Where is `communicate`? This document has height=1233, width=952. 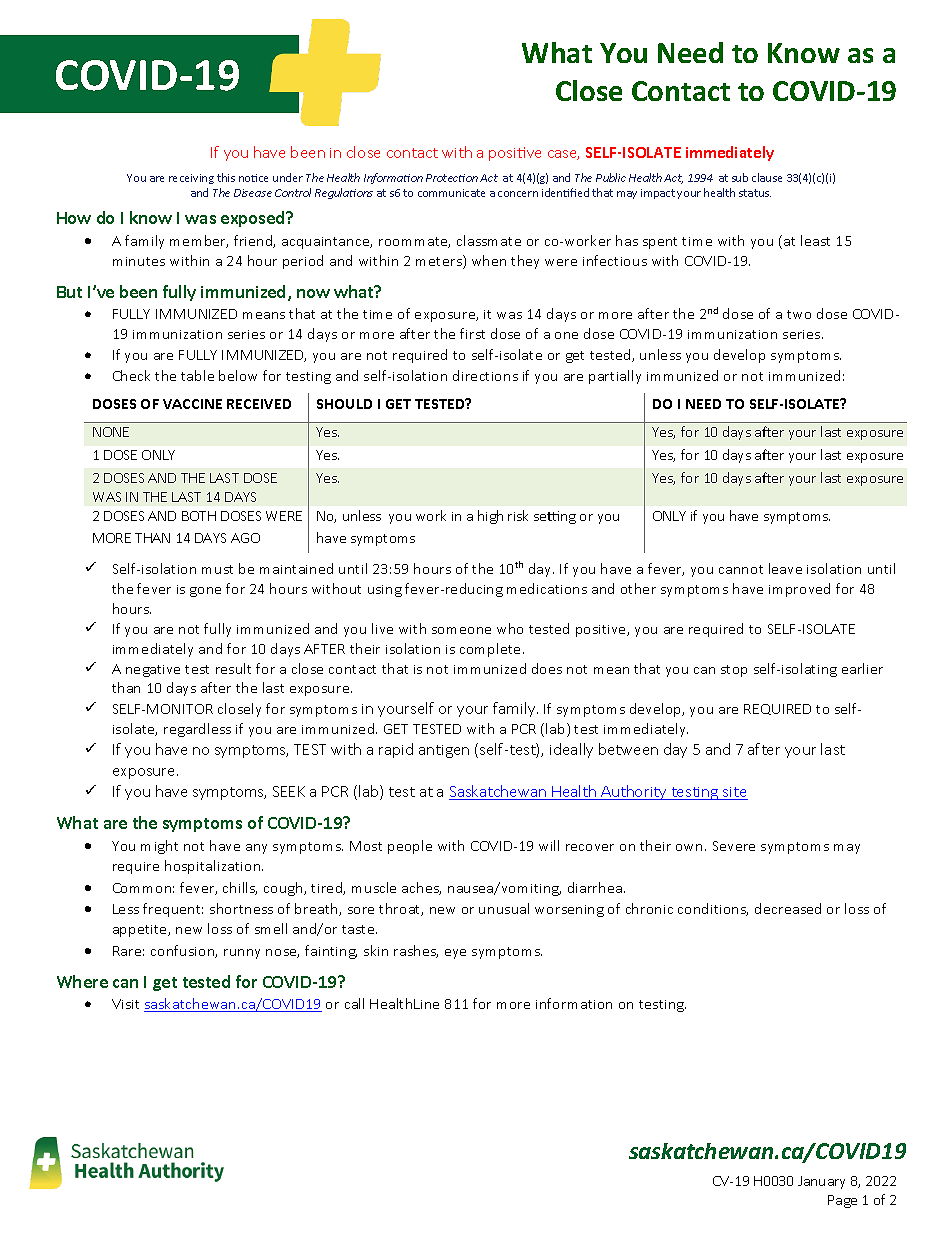
communicate is located at coordinates (451, 193).
